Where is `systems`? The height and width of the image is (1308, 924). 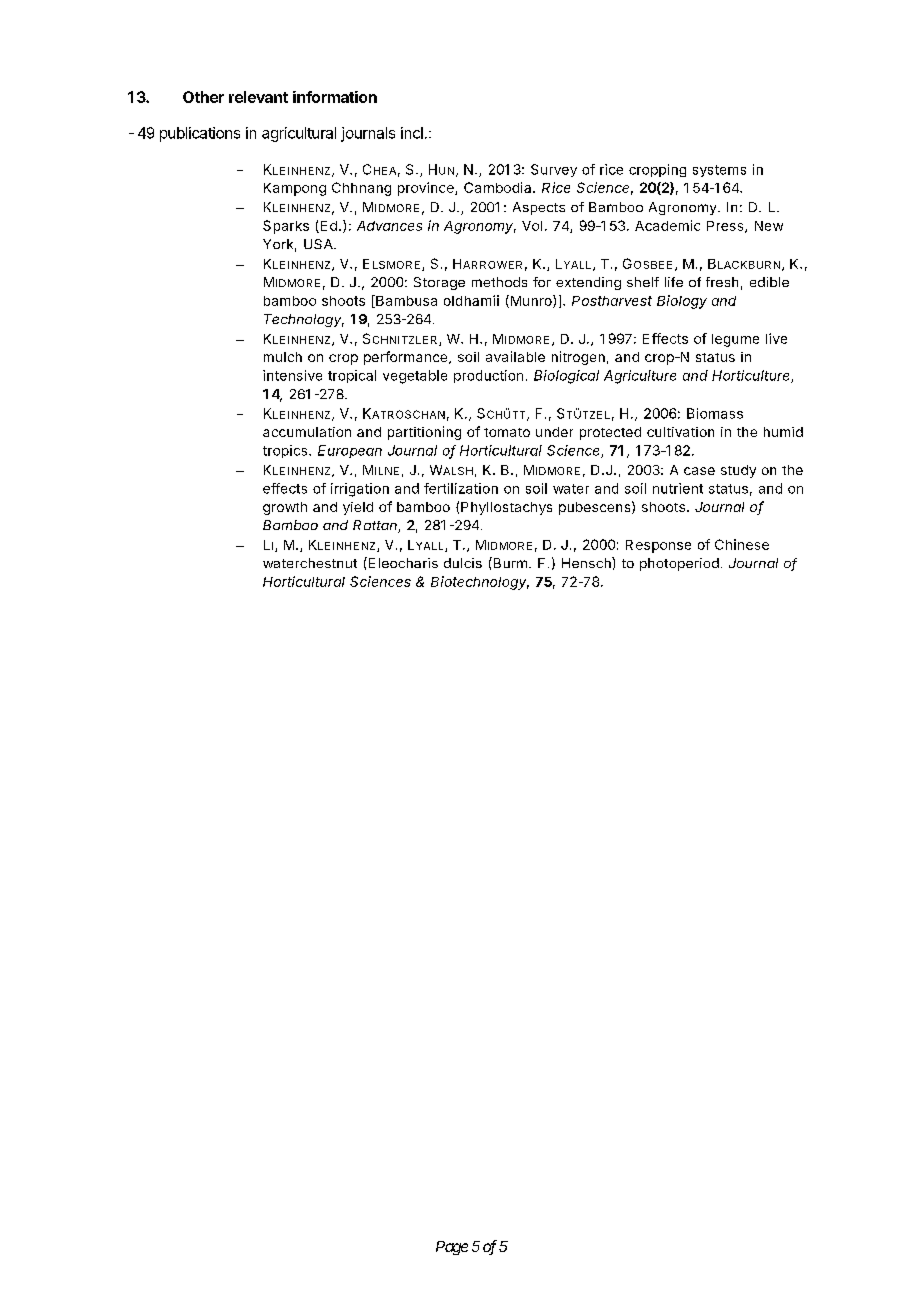 systems is located at coordinates (719, 171).
